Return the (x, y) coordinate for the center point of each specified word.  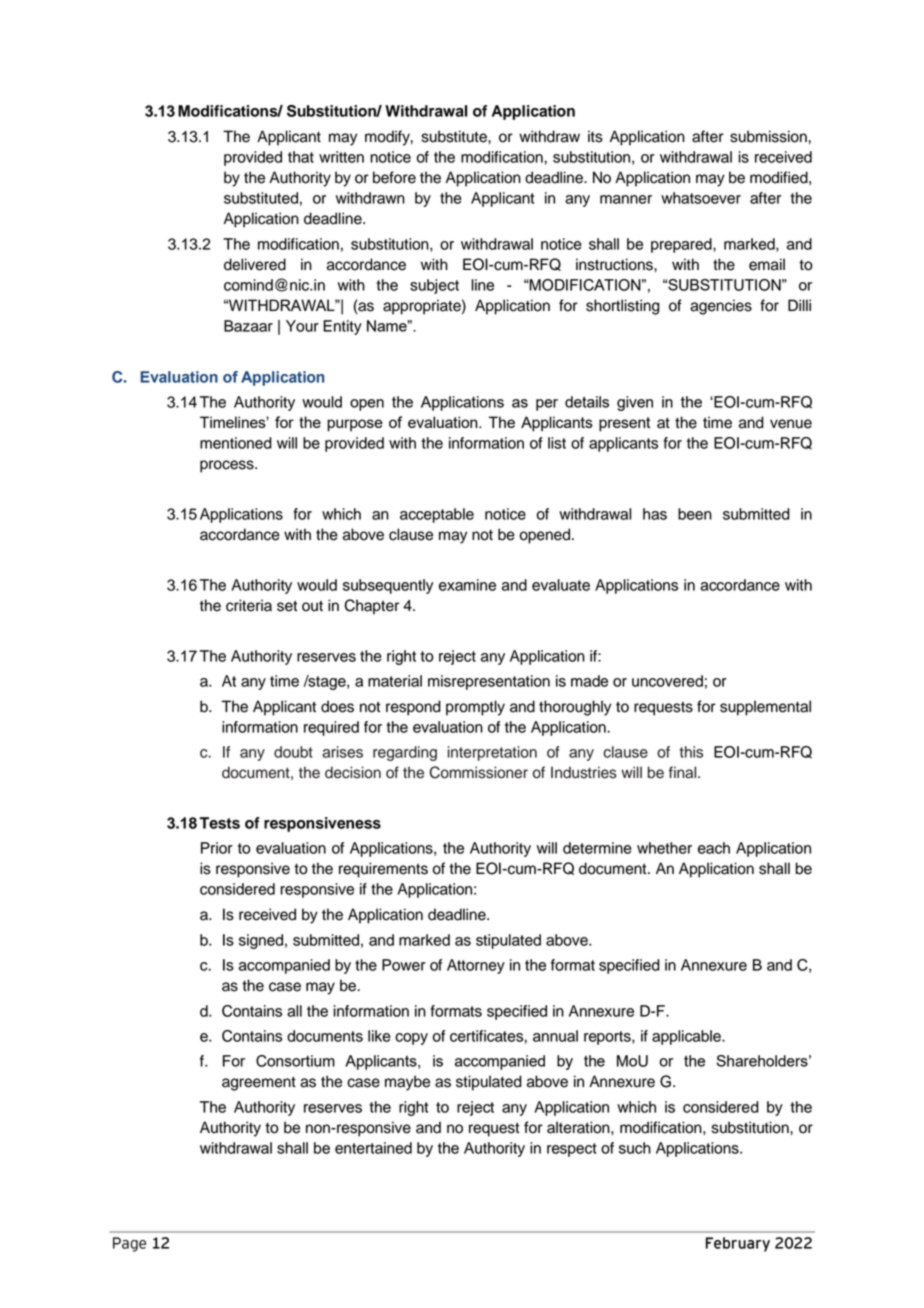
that (301, 157)
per (547, 405)
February (738, 1244)
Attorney (476, 966)
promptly (475, 708)
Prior (217, 848)
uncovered (667, 681)
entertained (373, 1148)
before (394, 177)
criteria (249, 605)
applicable (687, 1037)
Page (129, 1244)
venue (791, 424)
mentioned (236, 443)
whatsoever (701, 198)
